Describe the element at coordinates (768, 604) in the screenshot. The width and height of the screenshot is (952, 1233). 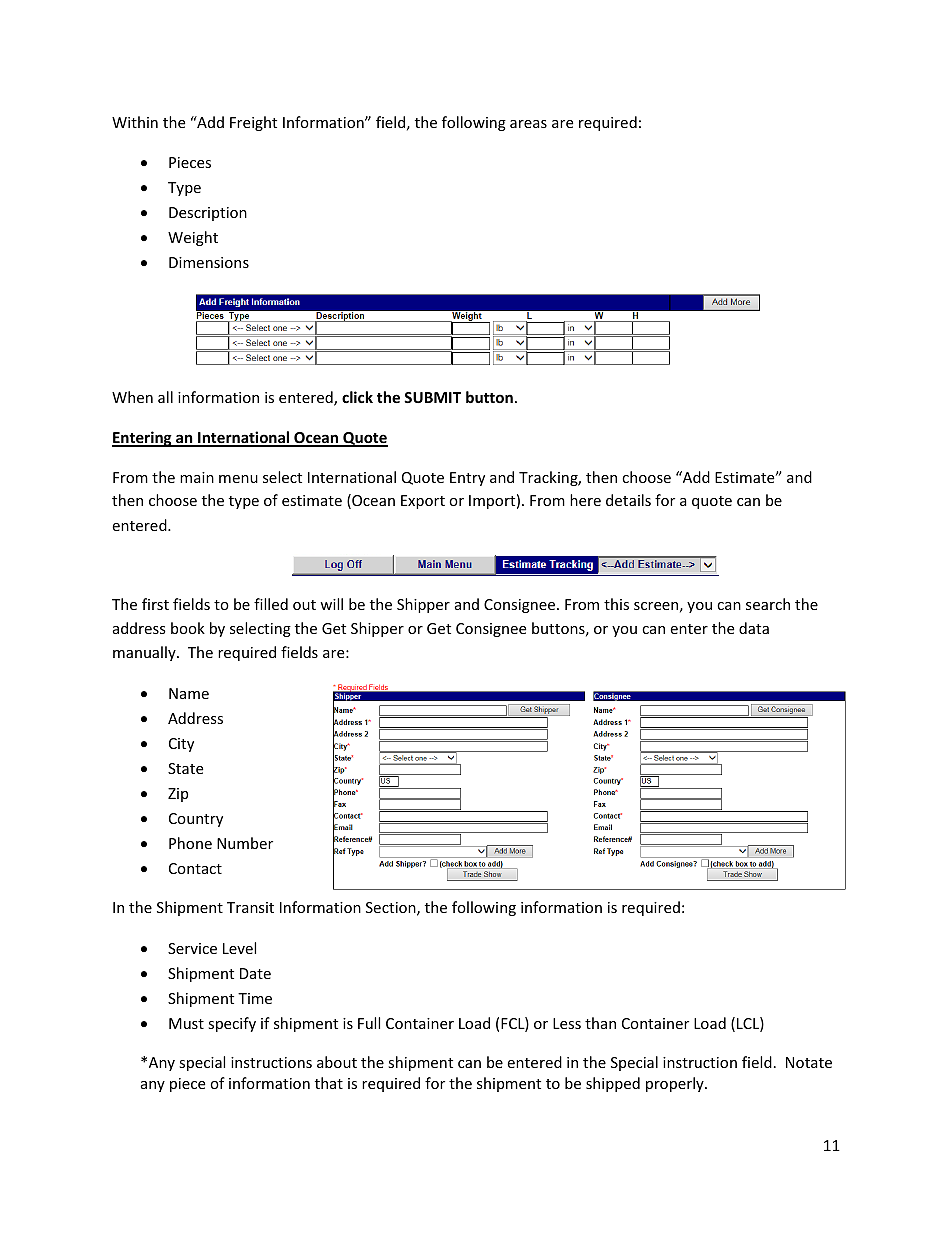
I see `search` at that location.
